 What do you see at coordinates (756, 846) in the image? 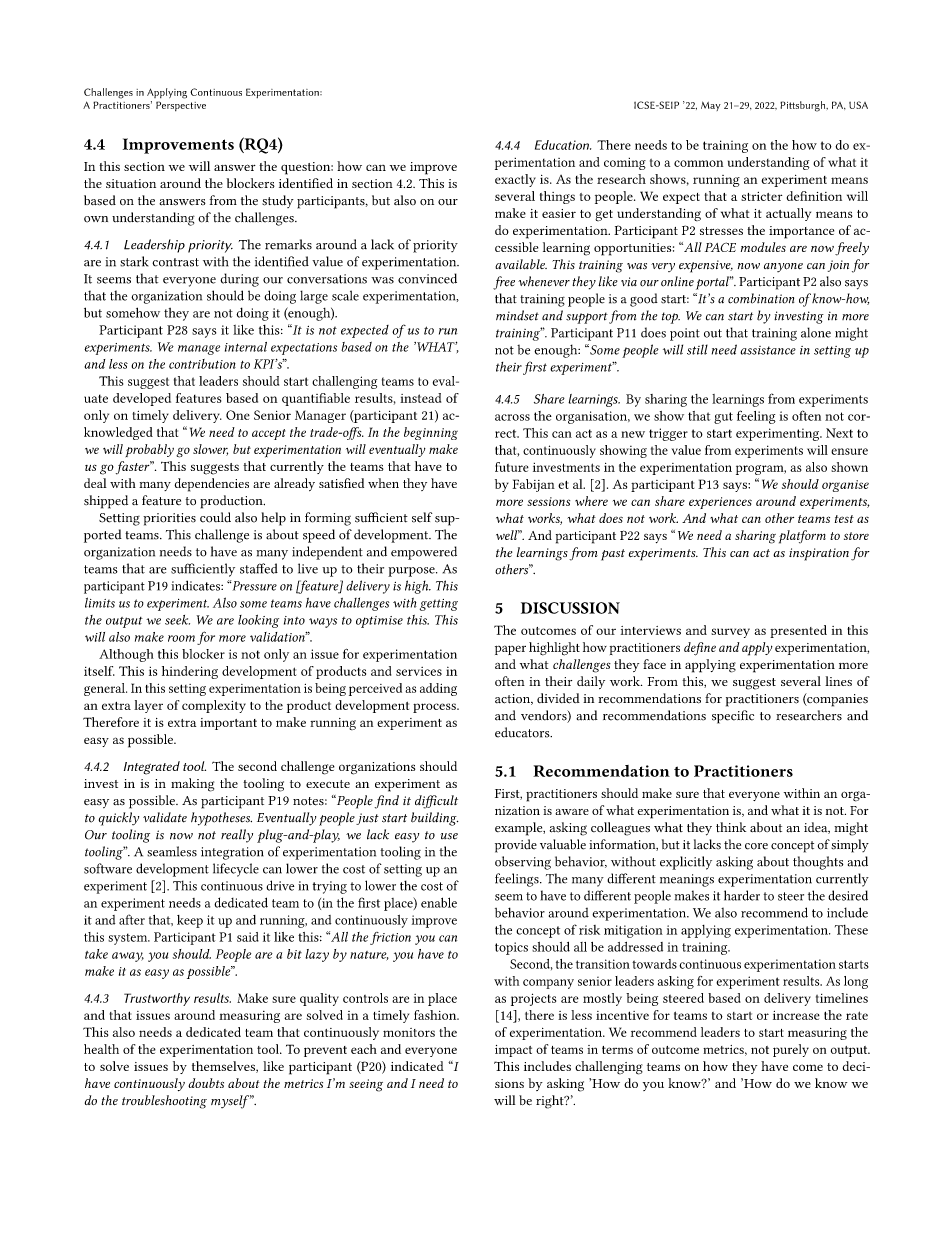
I see `core` at bounding box center [756, 846].
